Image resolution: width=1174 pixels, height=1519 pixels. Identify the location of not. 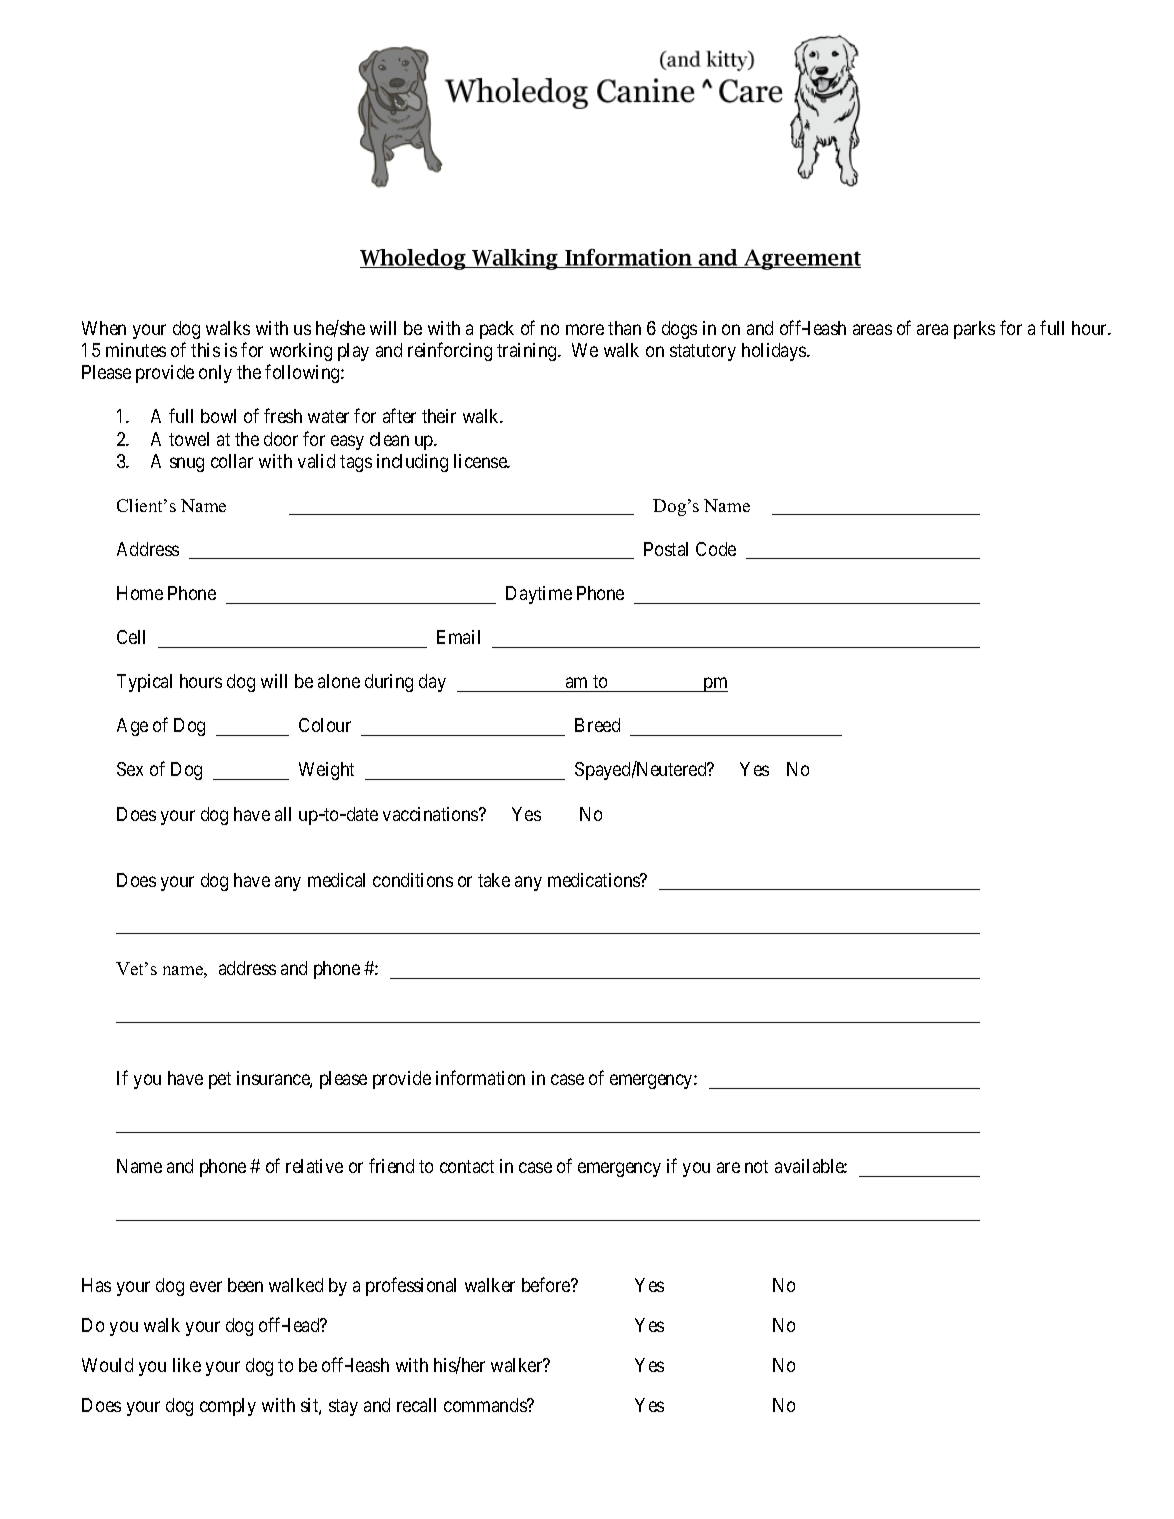
(756, 1166).
